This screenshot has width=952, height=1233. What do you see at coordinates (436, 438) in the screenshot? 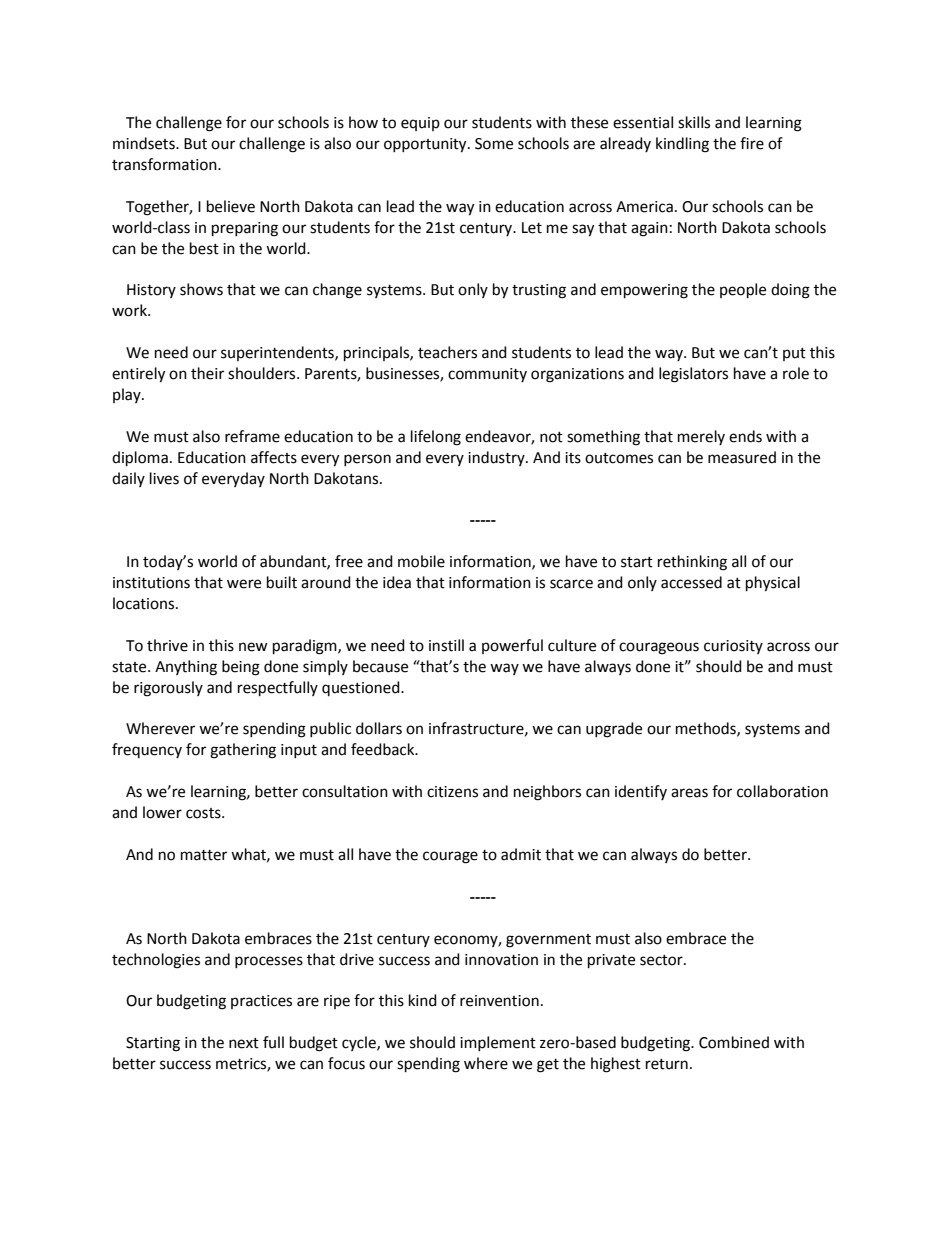
I see `lifelong` at bounding box center [436, 438].
